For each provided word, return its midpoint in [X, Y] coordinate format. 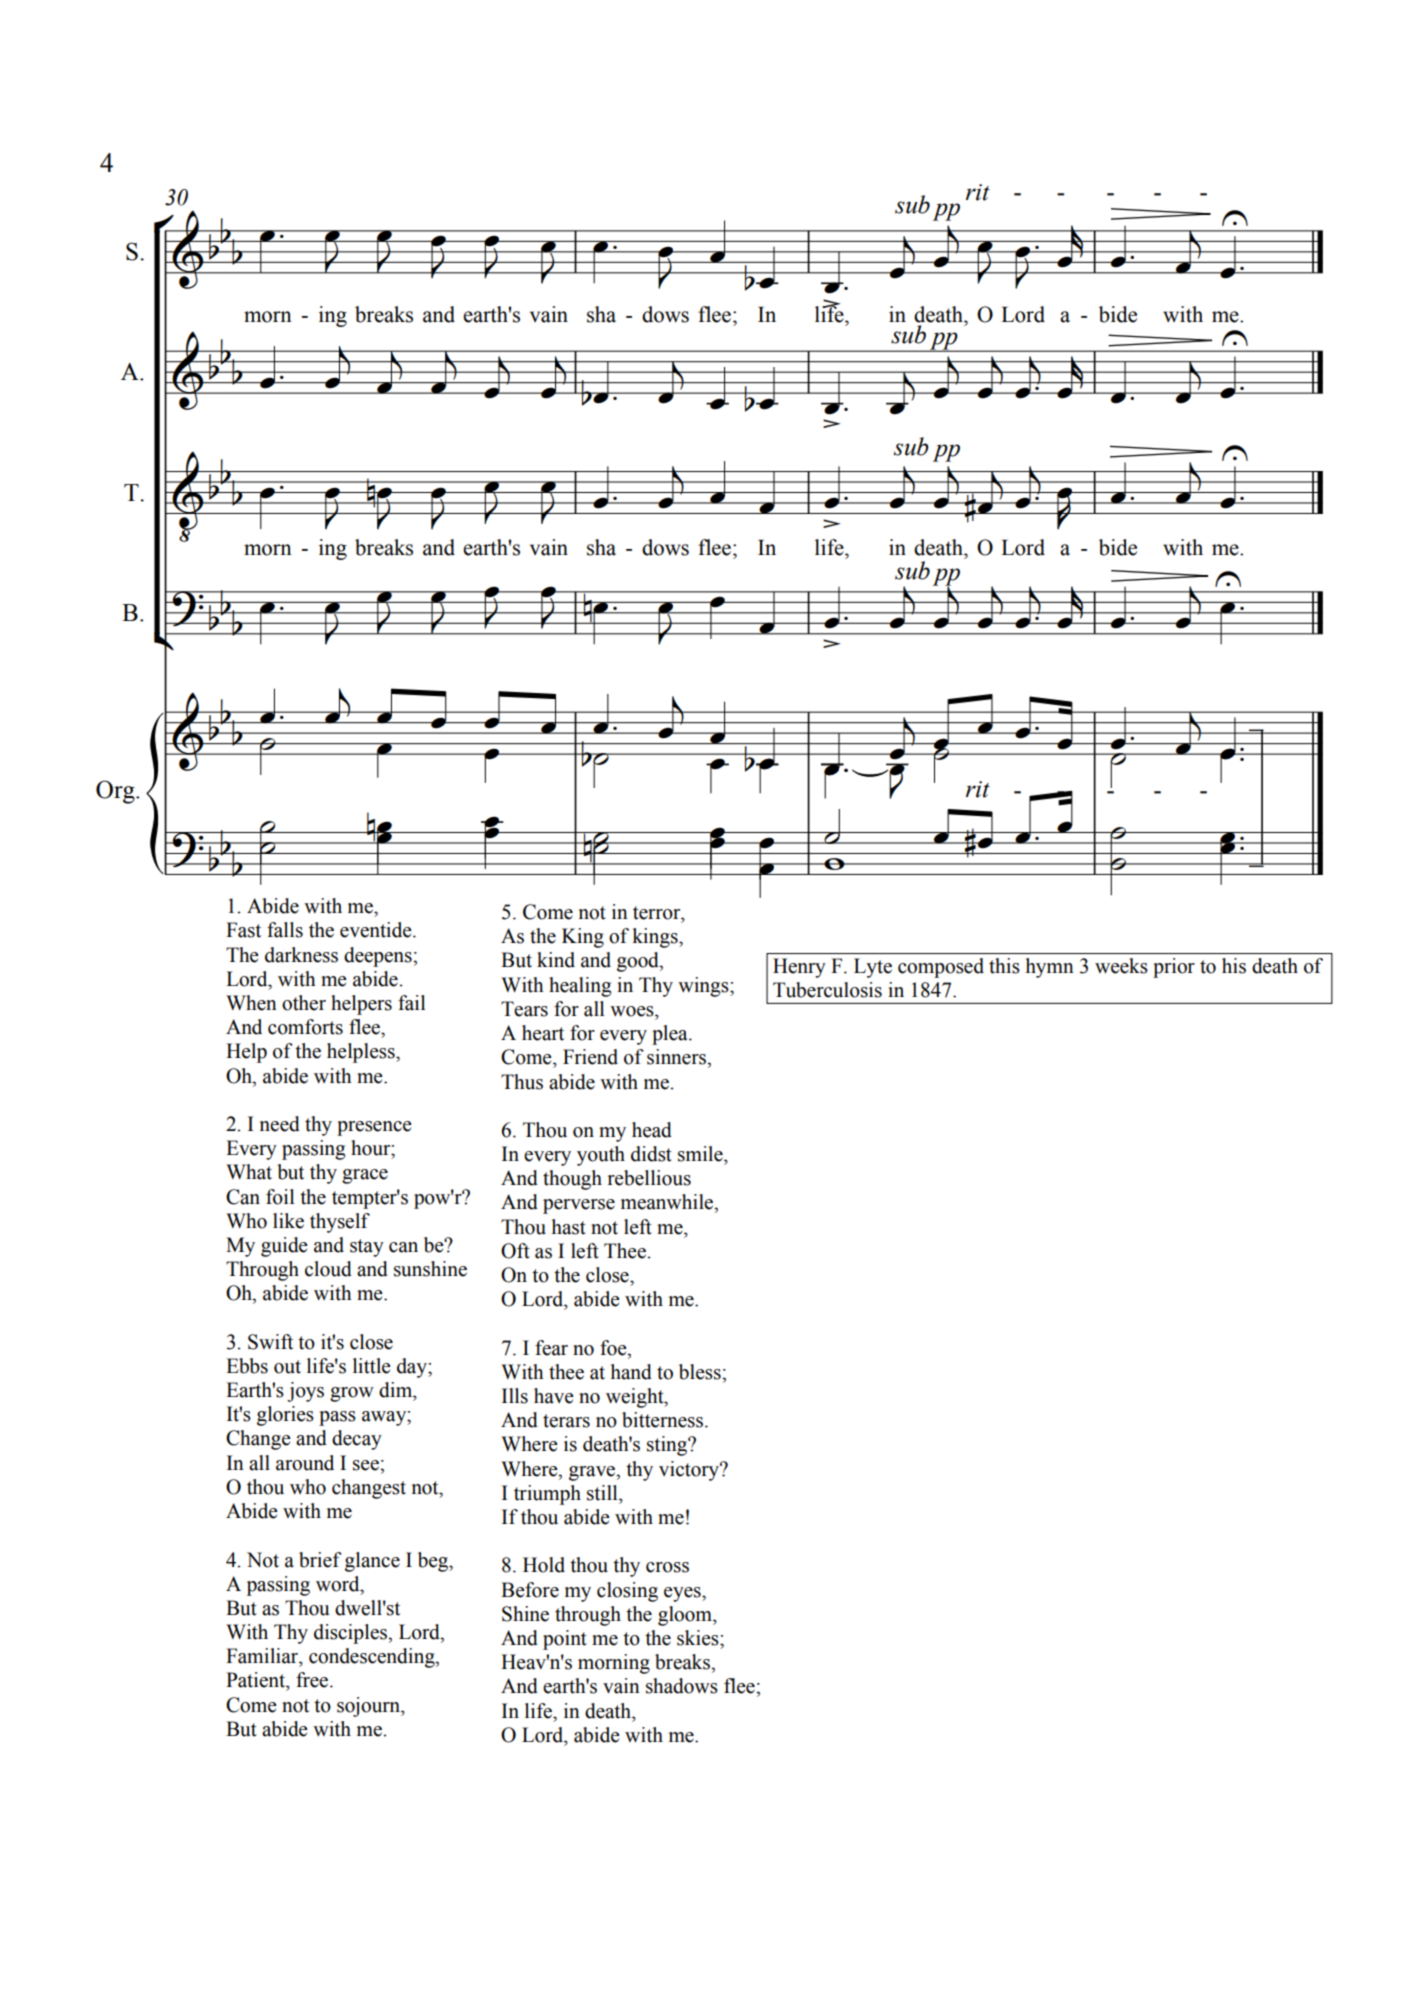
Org [116, 792]
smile [701, 1154]
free [313, 1680]
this [1004, 966]
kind [556, 960]
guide [284, 1247]
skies [699, 1638]
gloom [686, 1616]
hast [569, 1227]
